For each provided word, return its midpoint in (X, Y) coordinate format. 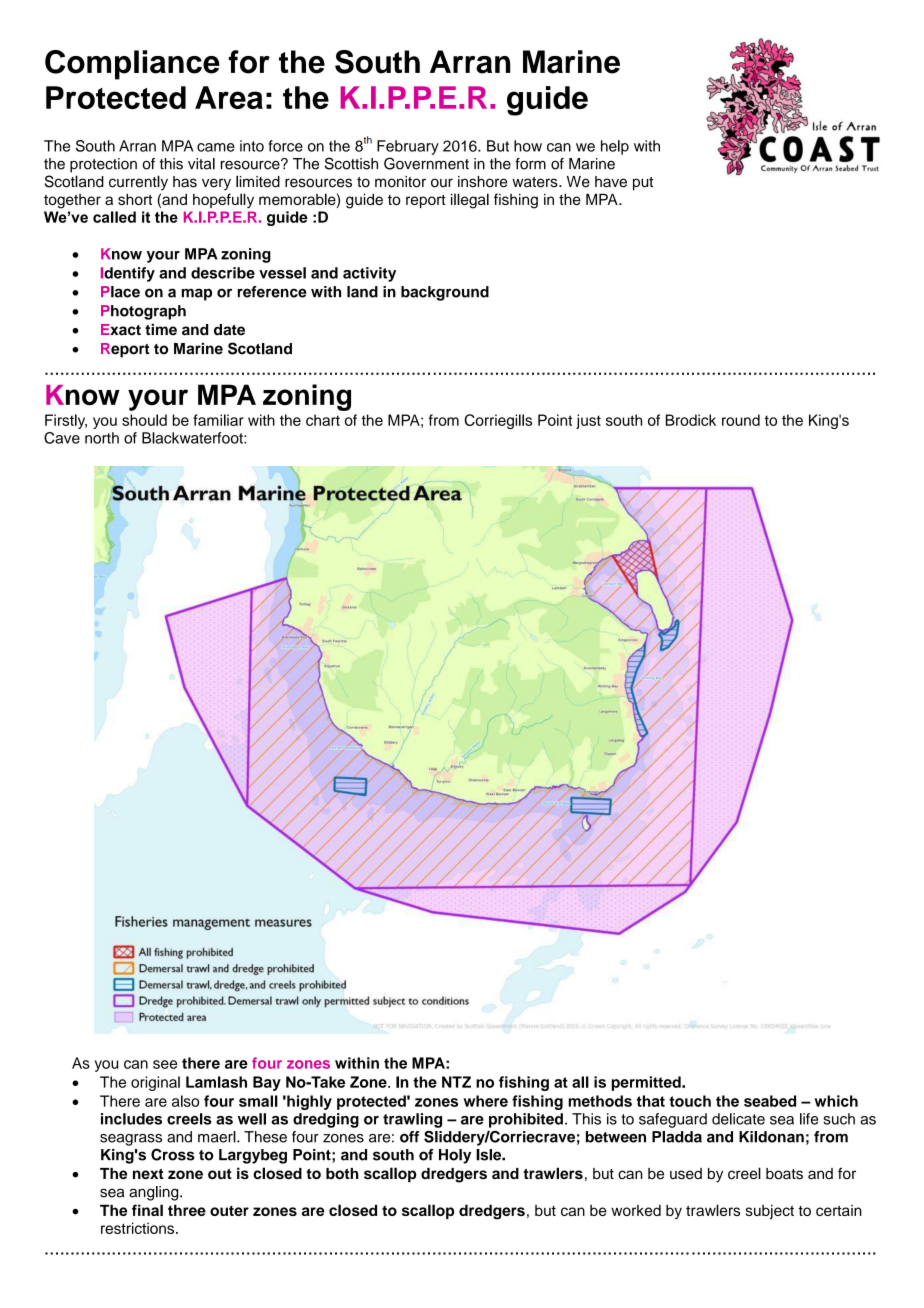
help (615, 147)
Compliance (132, 65)
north (102, 438)
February (408, 147)
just (588, 421)
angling (155, 1193)
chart (323, 420)
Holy (455, 1156)
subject (770, 1212)
